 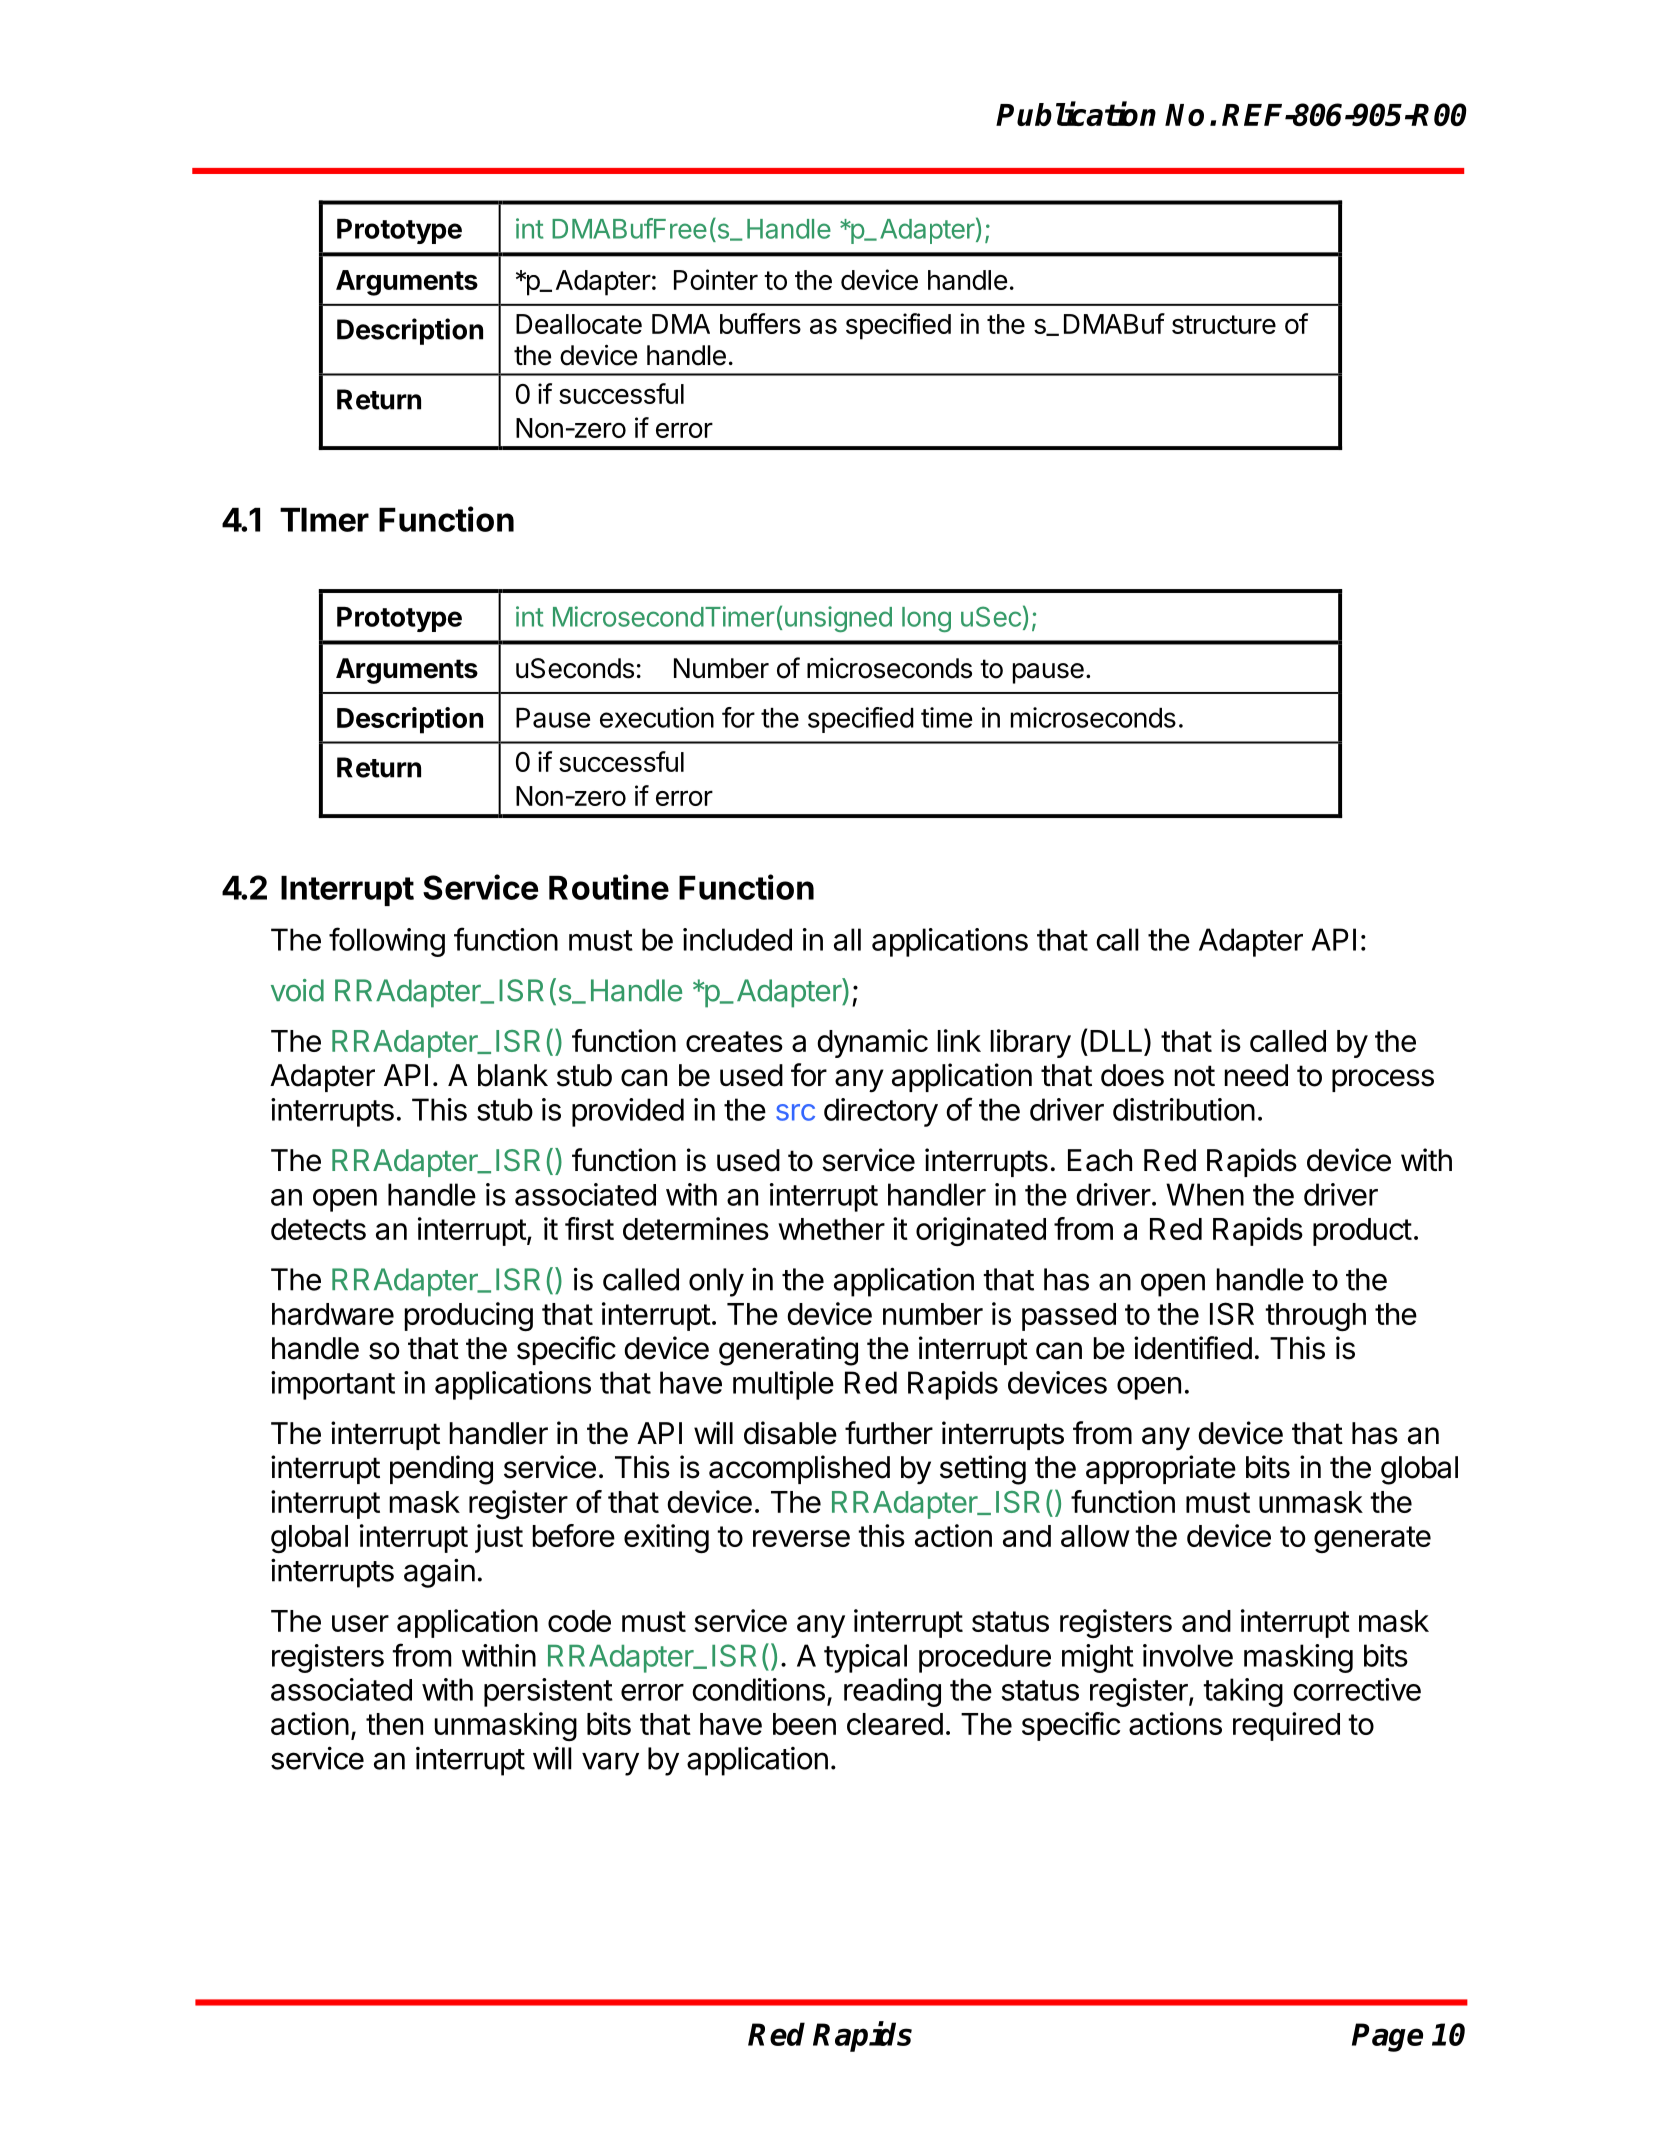 What do you see at coordinates (1256, 1075) in the screenshot?
I see `need` at bounding box center [1256, 1075].
